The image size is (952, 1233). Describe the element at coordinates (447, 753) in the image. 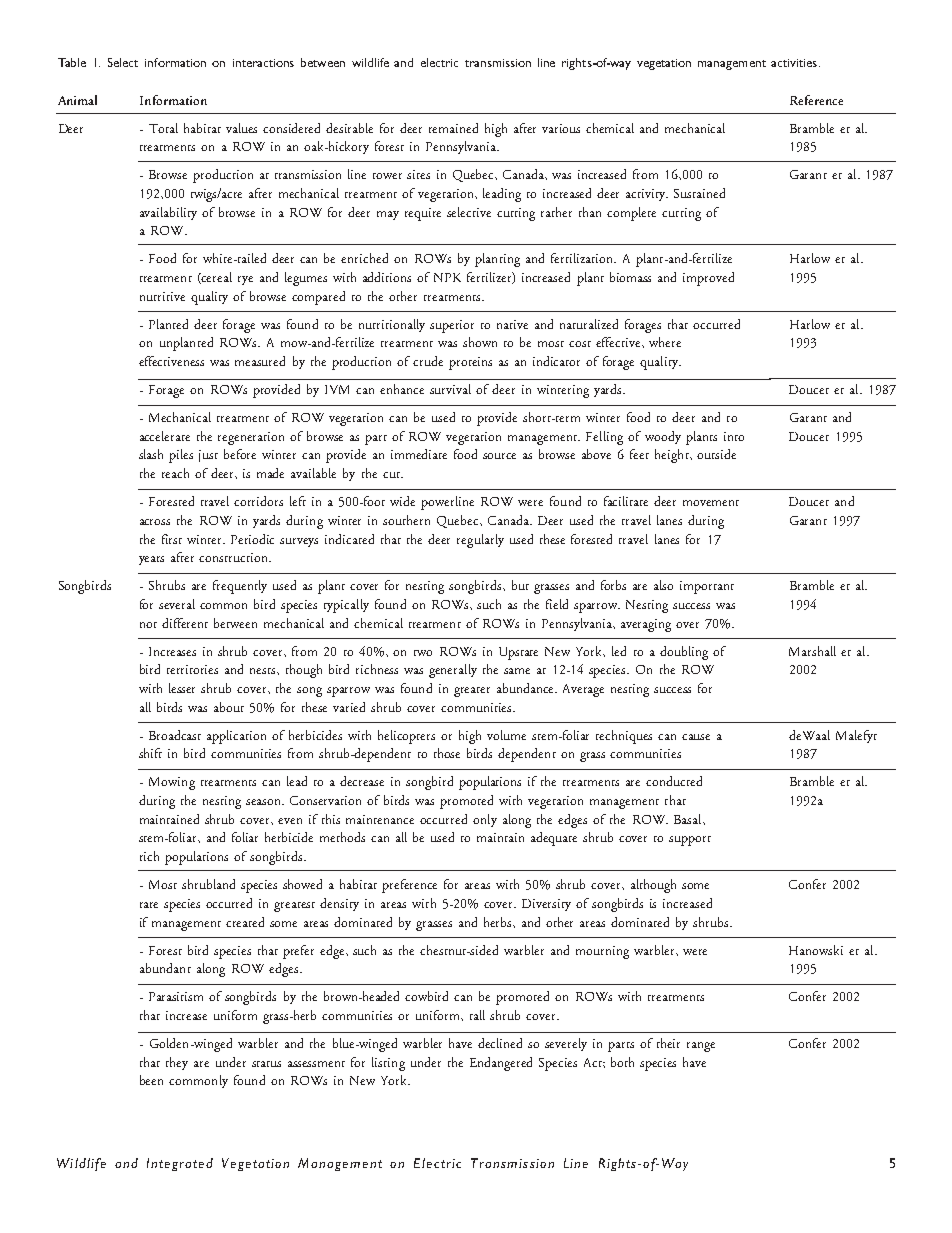

I see `those` at that location.
